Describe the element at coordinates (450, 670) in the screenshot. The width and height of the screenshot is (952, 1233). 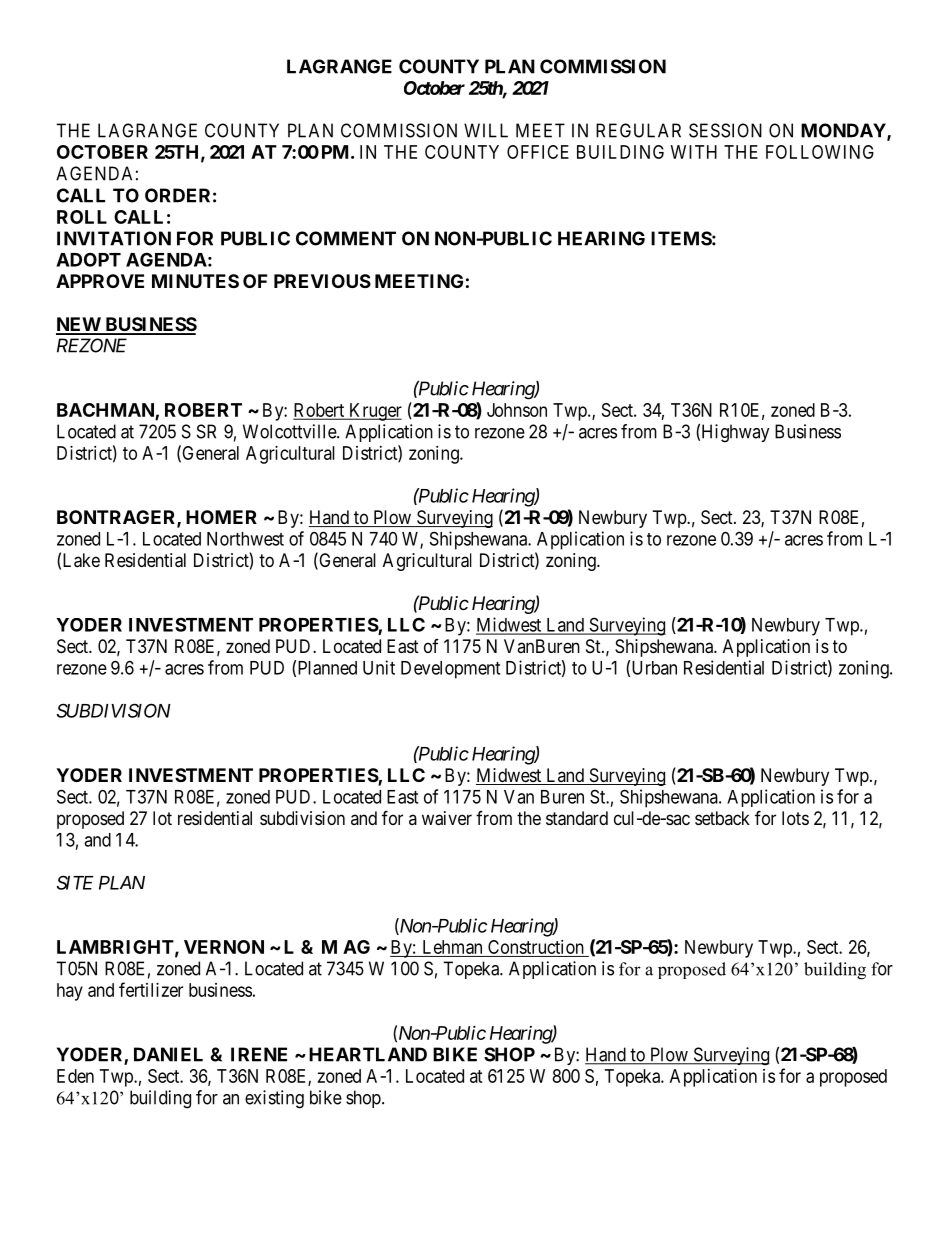
I see `Development` at that location.
